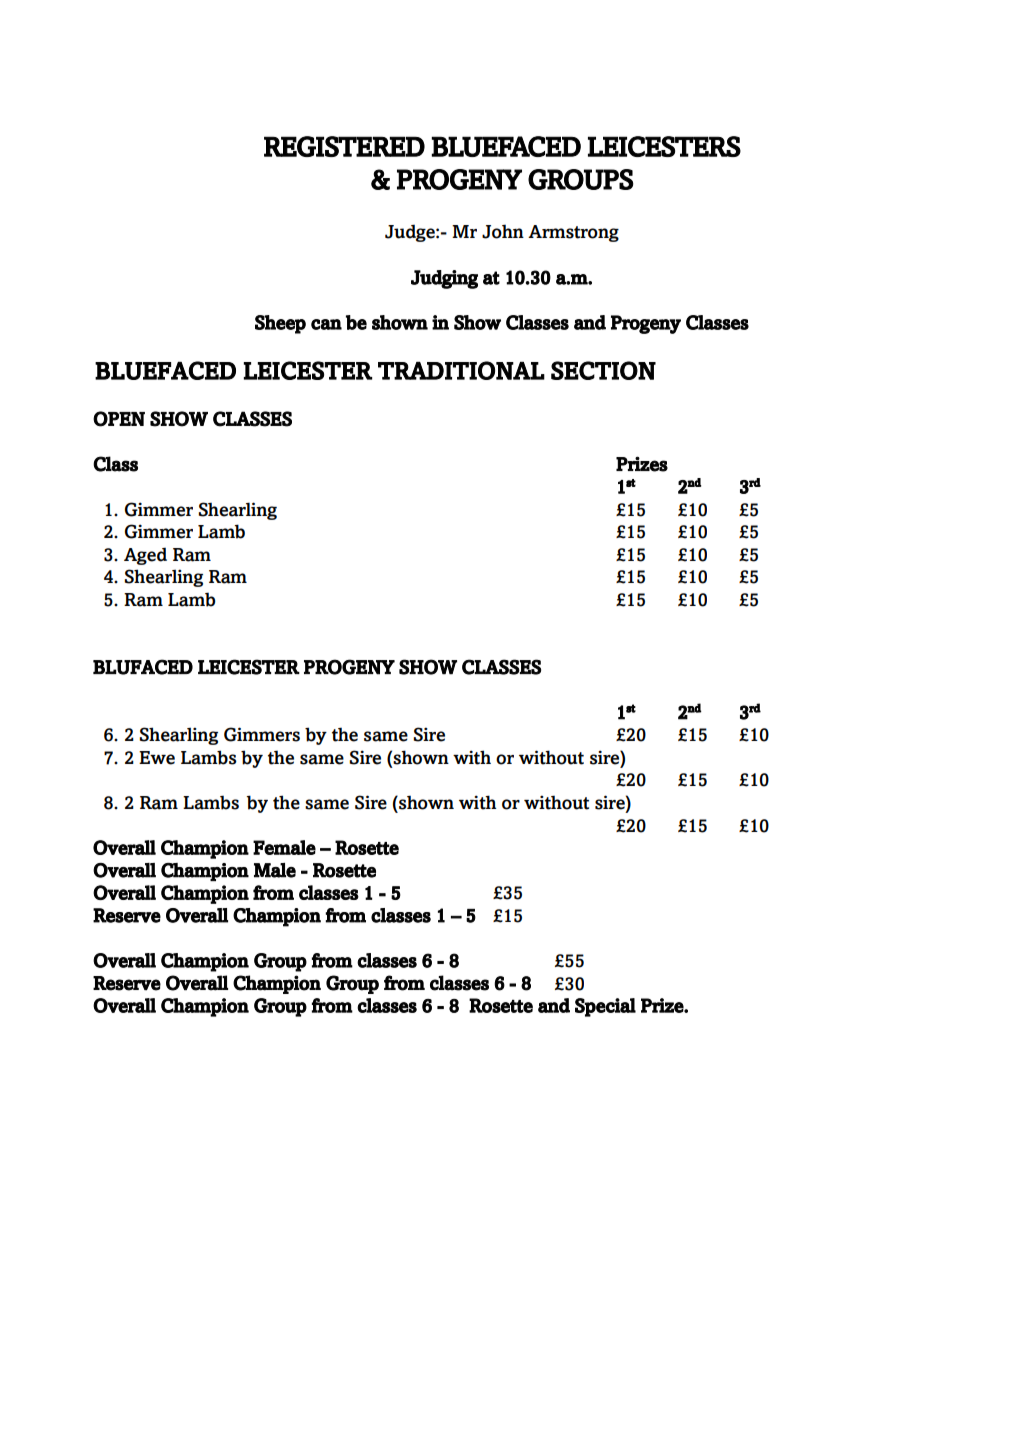 The width and height of the screenshot is (1017, 1439). I want to click on Judging, so click(444, 279).
